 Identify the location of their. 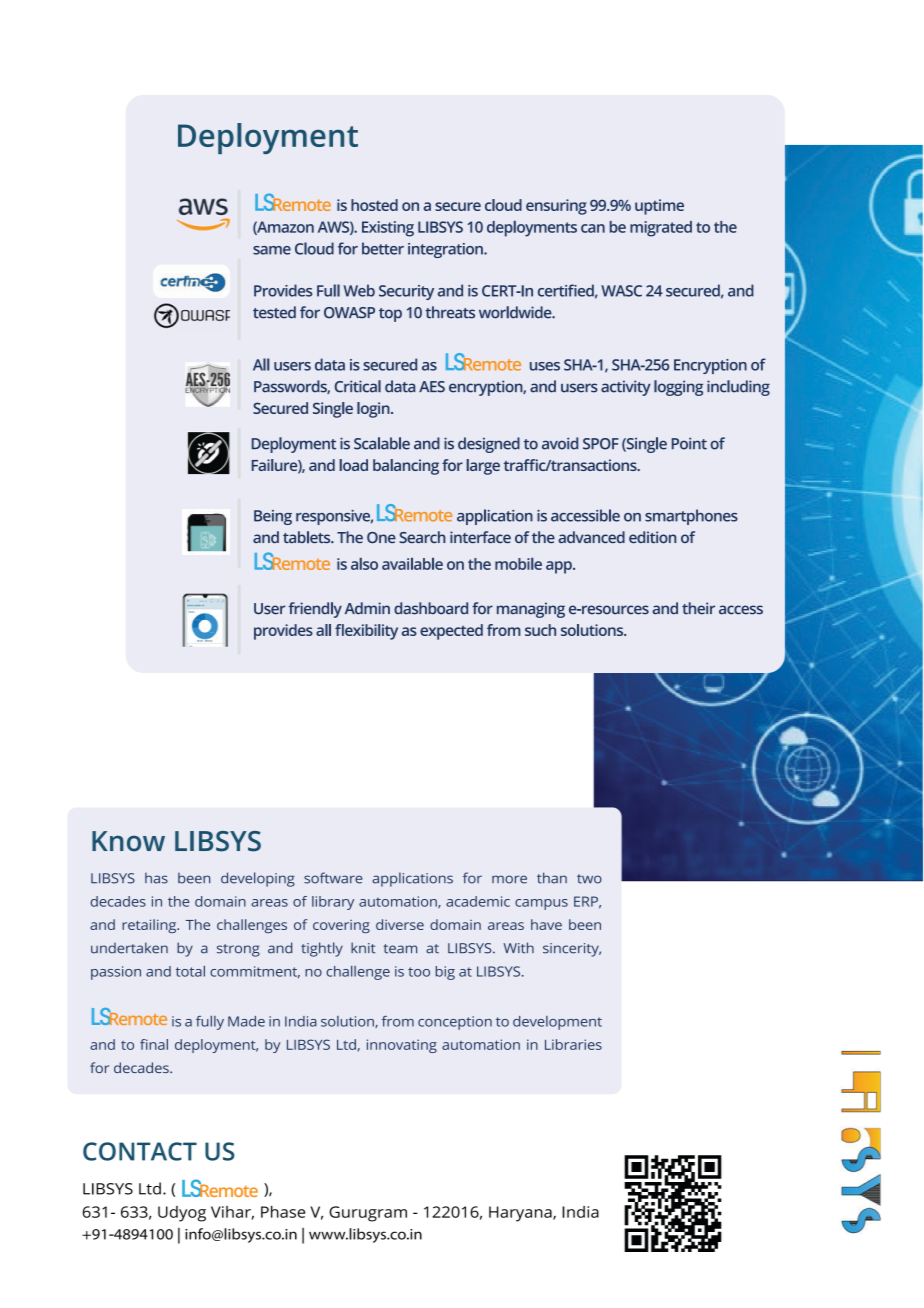
(698, 608).
